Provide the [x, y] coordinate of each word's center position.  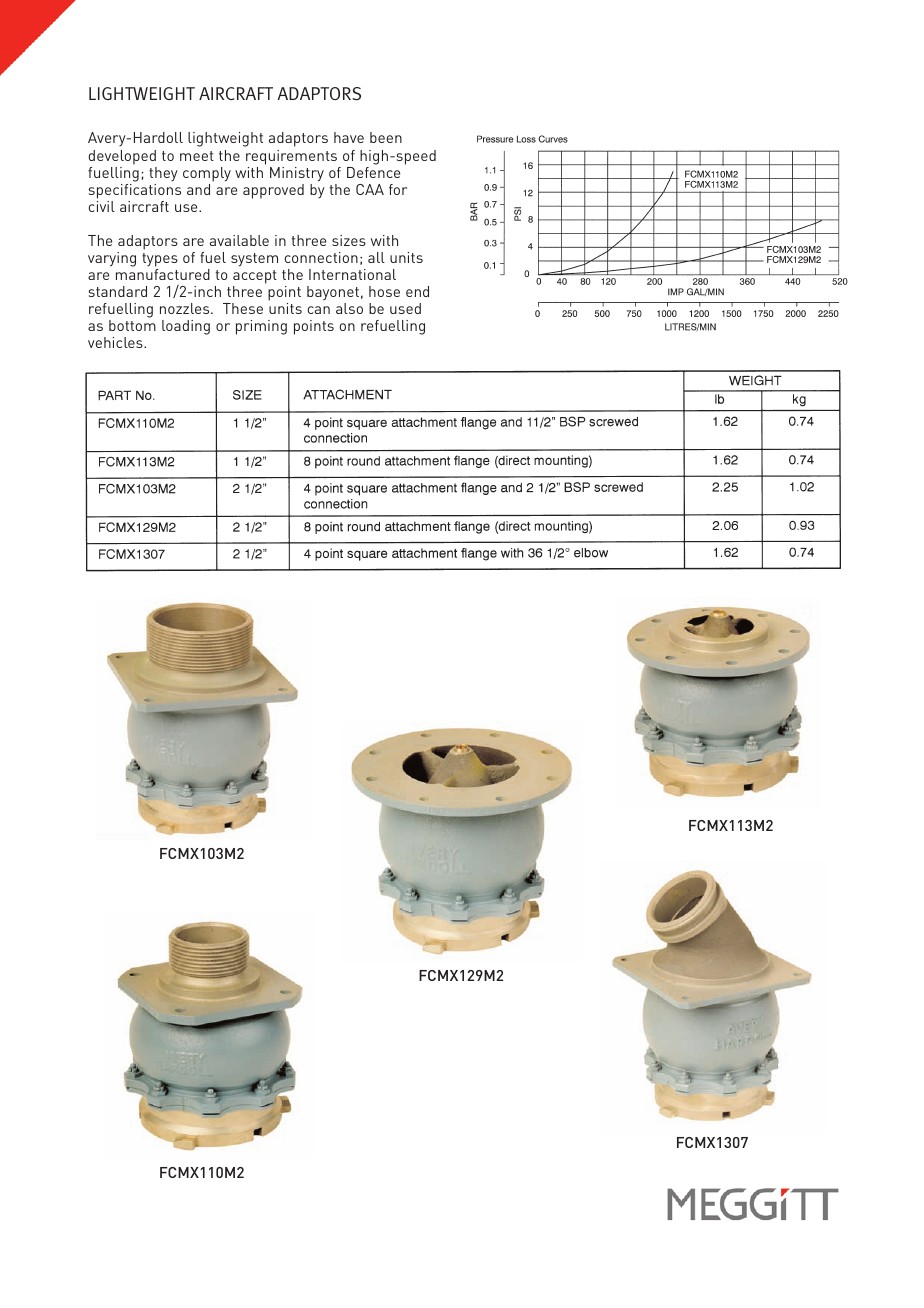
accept [255, 278]
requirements [291, 157]
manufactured [163, 274]
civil [101, 206]
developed [122, 157]
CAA [370, 189]
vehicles [116, 342]
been [386, 137]
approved [273, 191]
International [352, 274]
